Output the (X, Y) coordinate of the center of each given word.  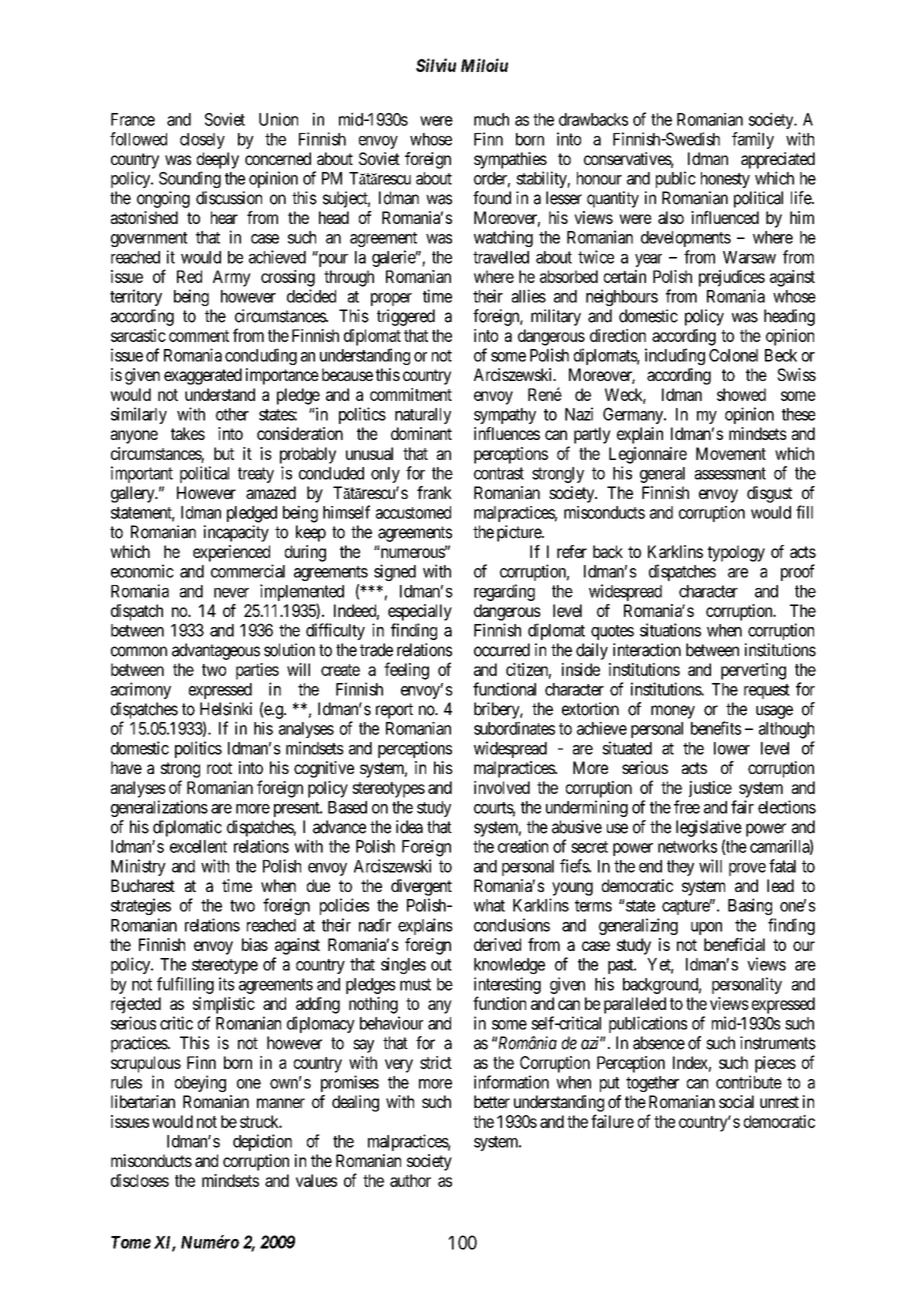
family (753, 140)
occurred (502, 650)
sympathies (510, 160)
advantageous (216, 651)
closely (202, 141)
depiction (262, 1142)
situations (670, 630)
